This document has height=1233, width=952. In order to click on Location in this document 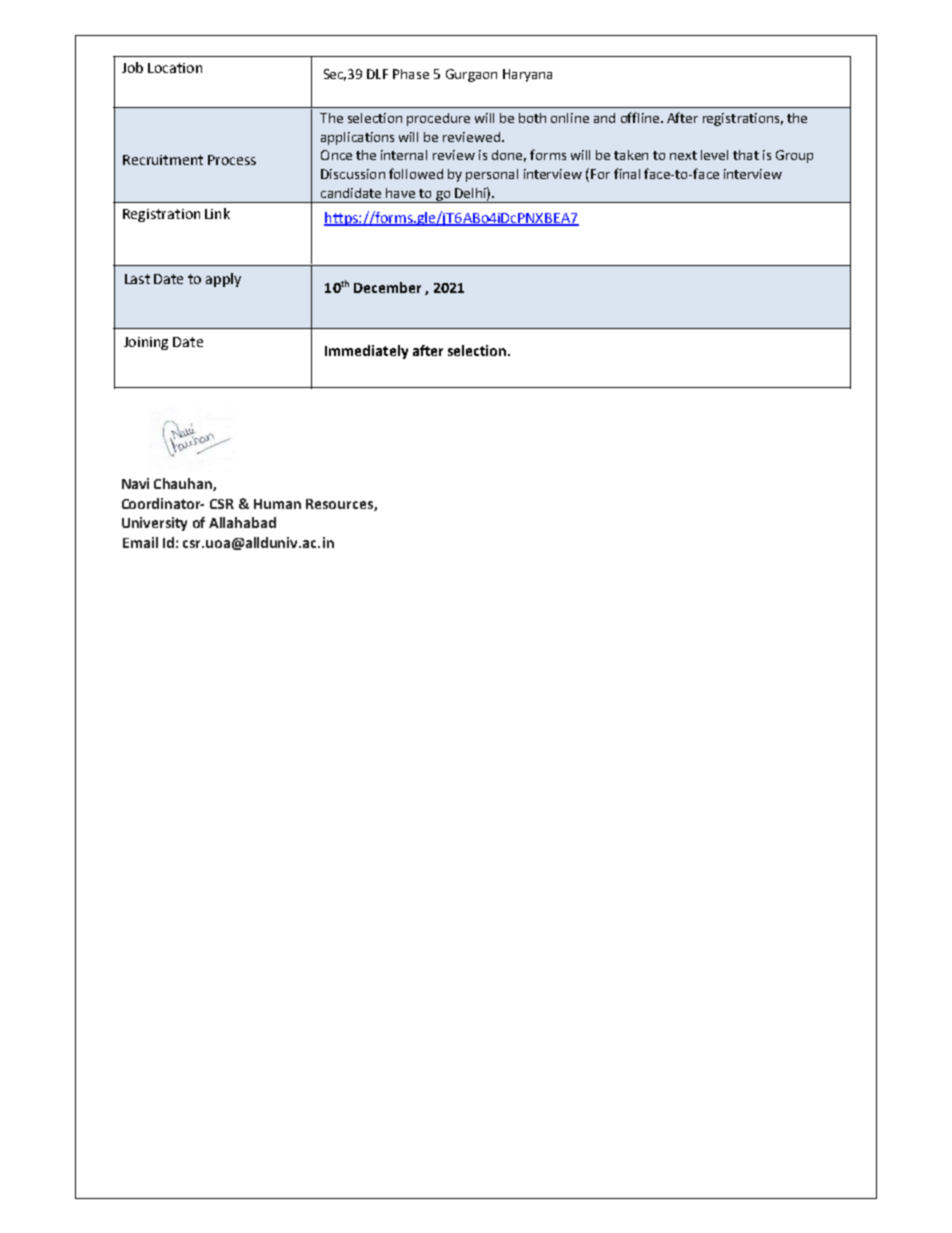, I will do `click(175, 68)`.
